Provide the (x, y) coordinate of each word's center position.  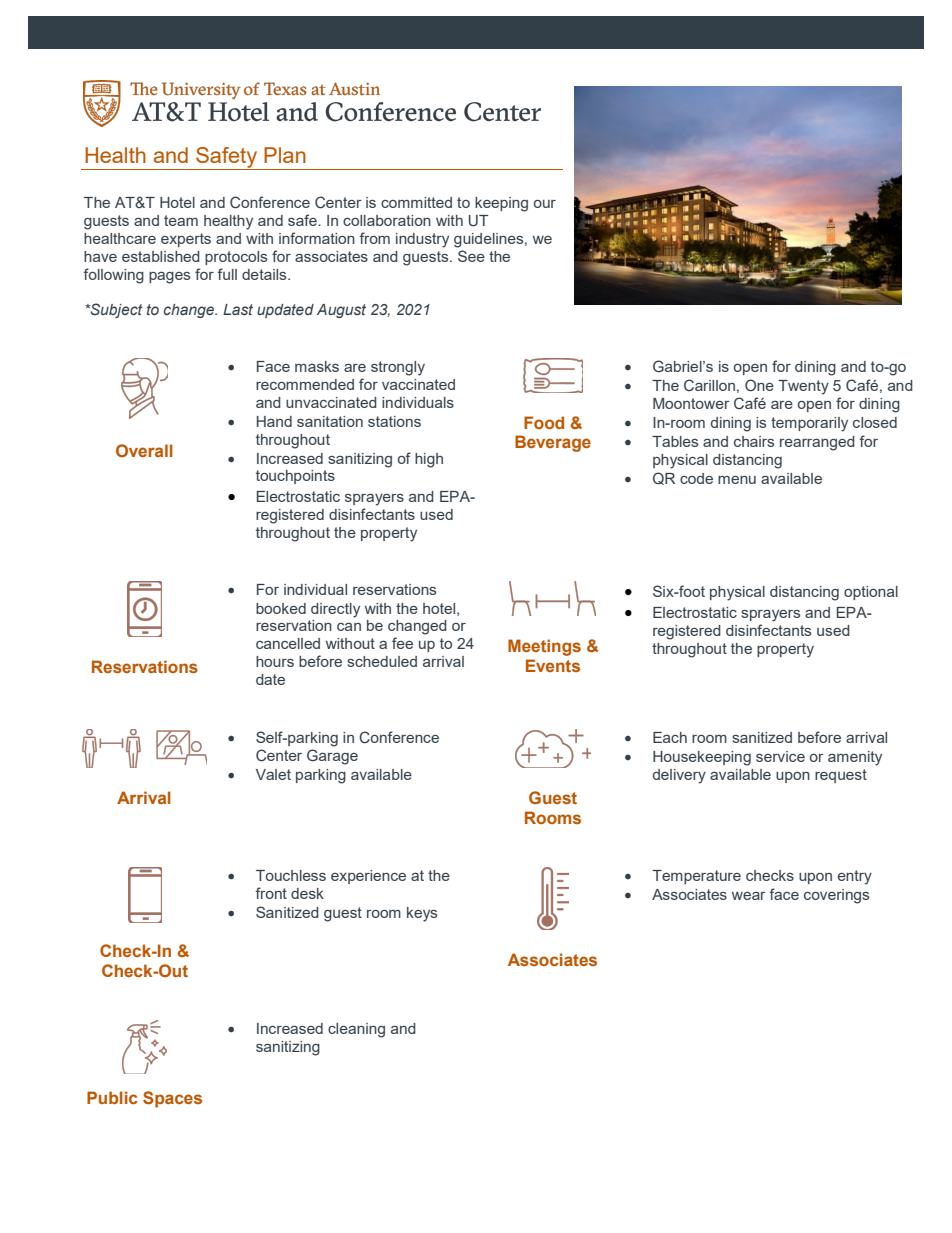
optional (871, 593)
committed (416, 202)
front (271, 893)
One (759, 385)
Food (544, 422)
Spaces (172, 1099)
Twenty (803, 387)
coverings (836, 896)
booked (281, 608)
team (181, 220)
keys (422, 914)
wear (749, 896)
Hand (274, 421)
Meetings (544, 647)
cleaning (356, 1030)
